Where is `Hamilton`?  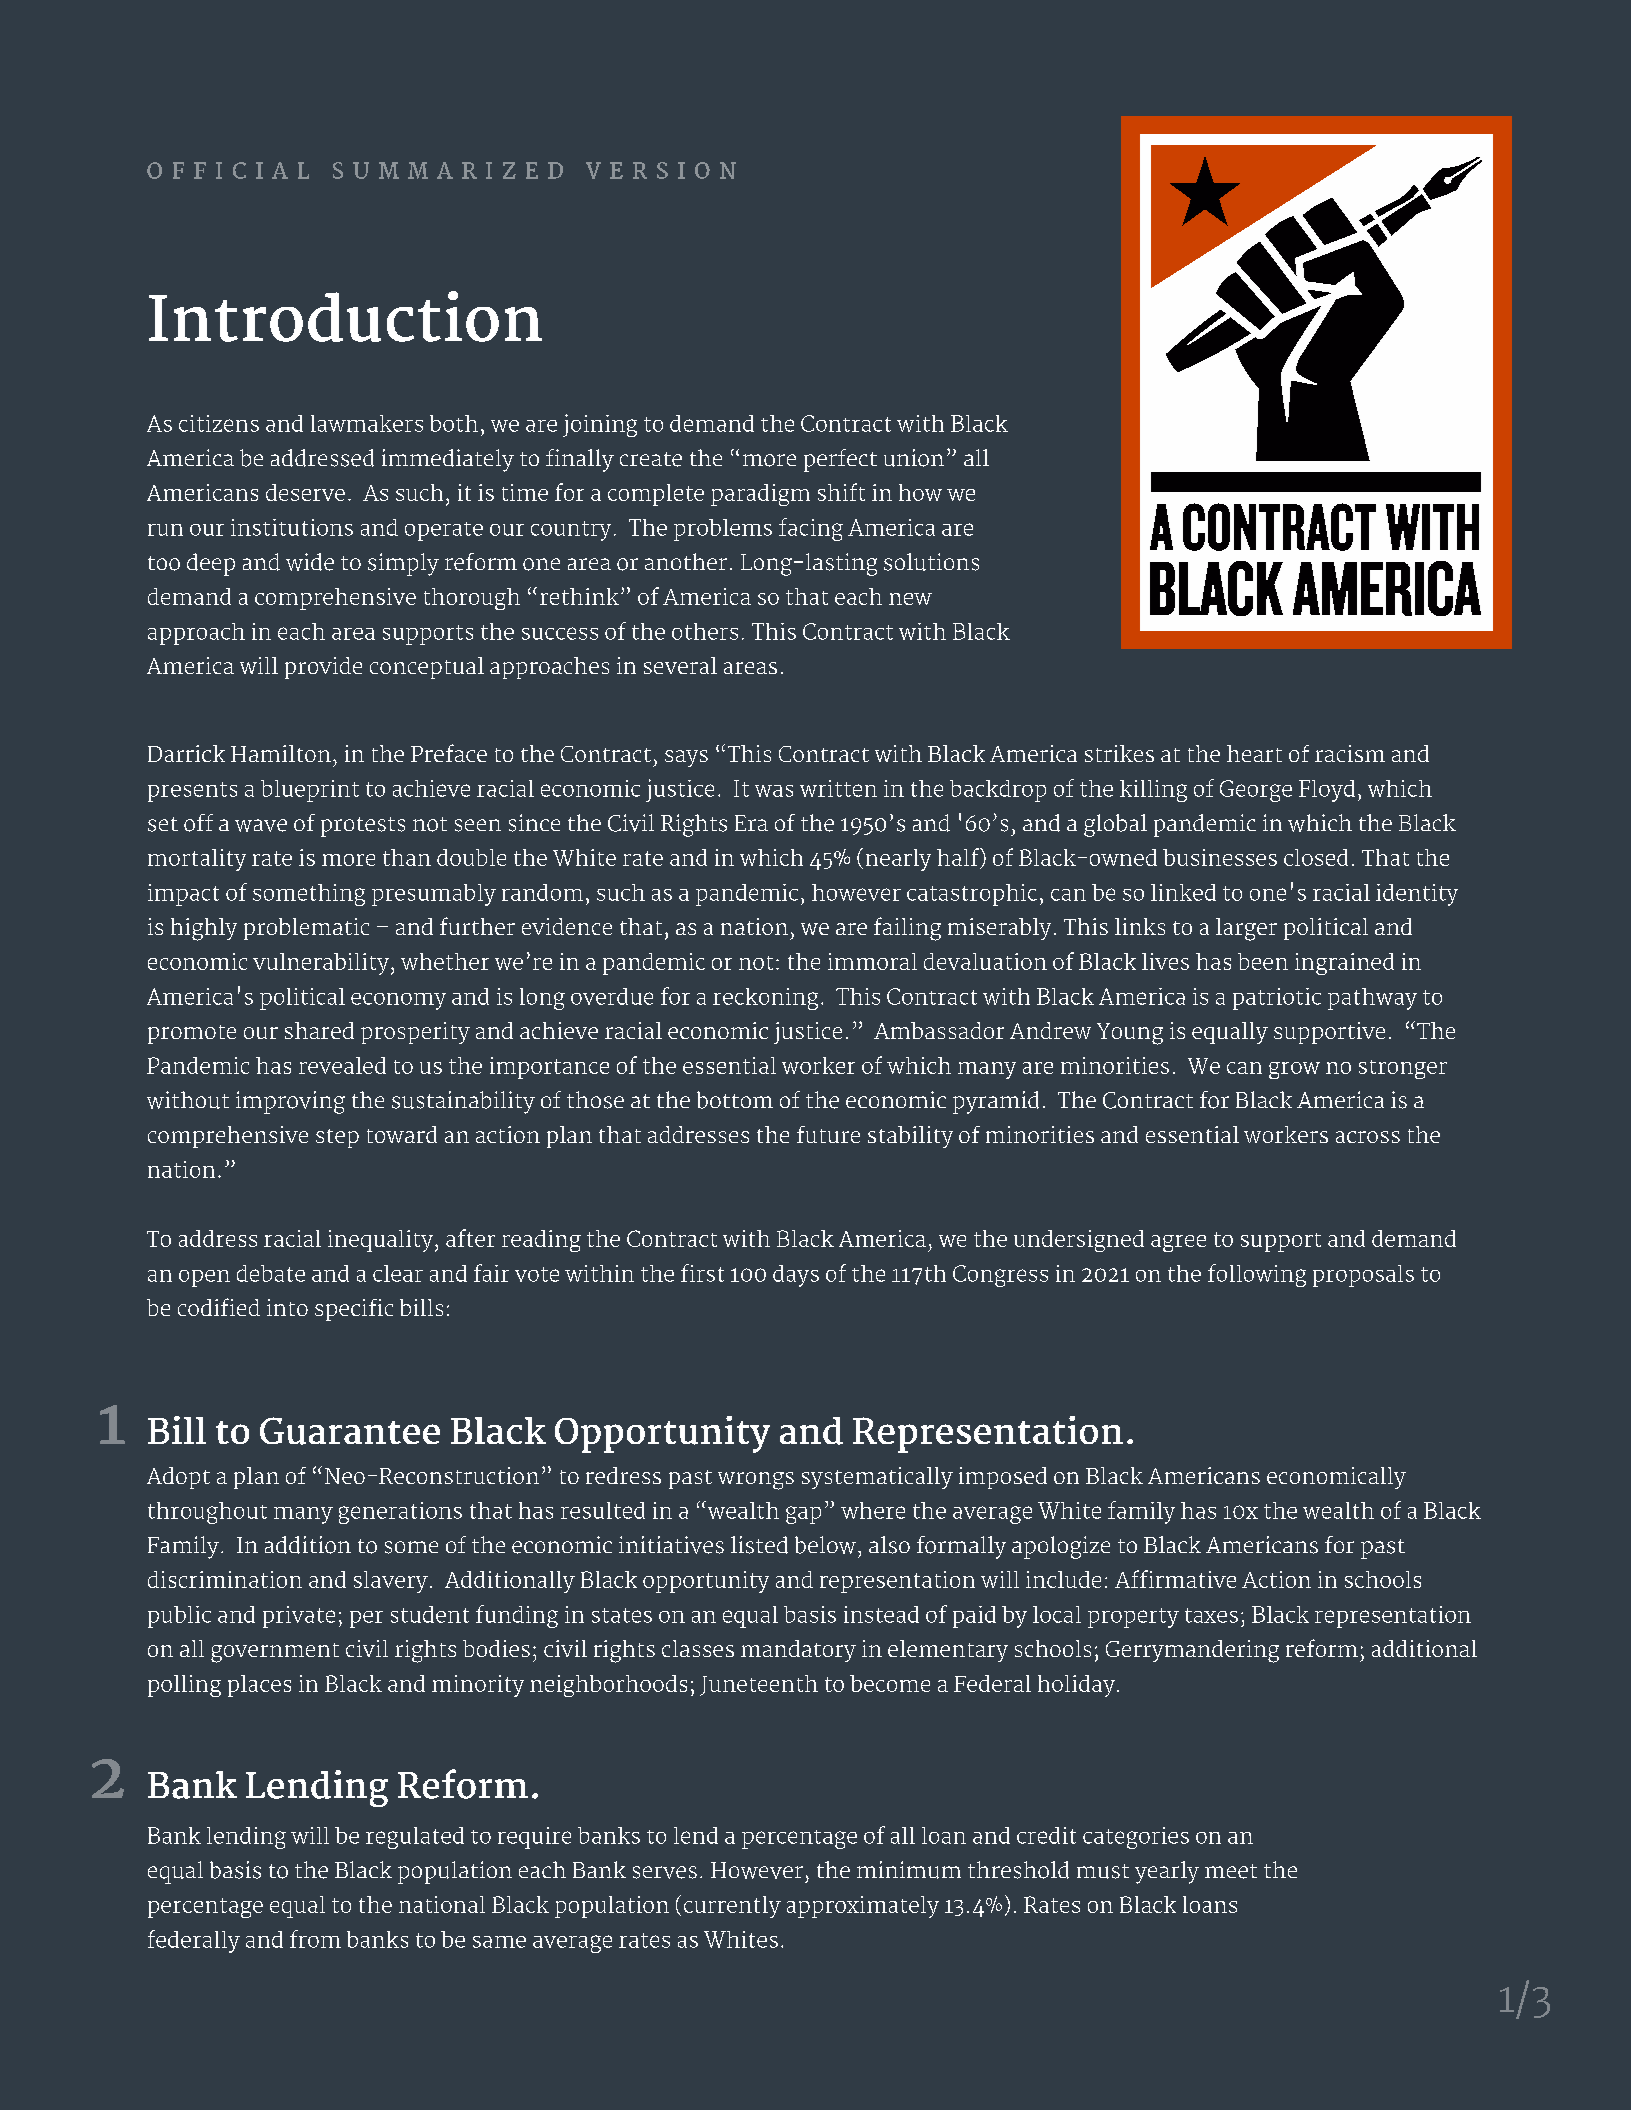
Hamilton is located at coordinates (281, 753).
